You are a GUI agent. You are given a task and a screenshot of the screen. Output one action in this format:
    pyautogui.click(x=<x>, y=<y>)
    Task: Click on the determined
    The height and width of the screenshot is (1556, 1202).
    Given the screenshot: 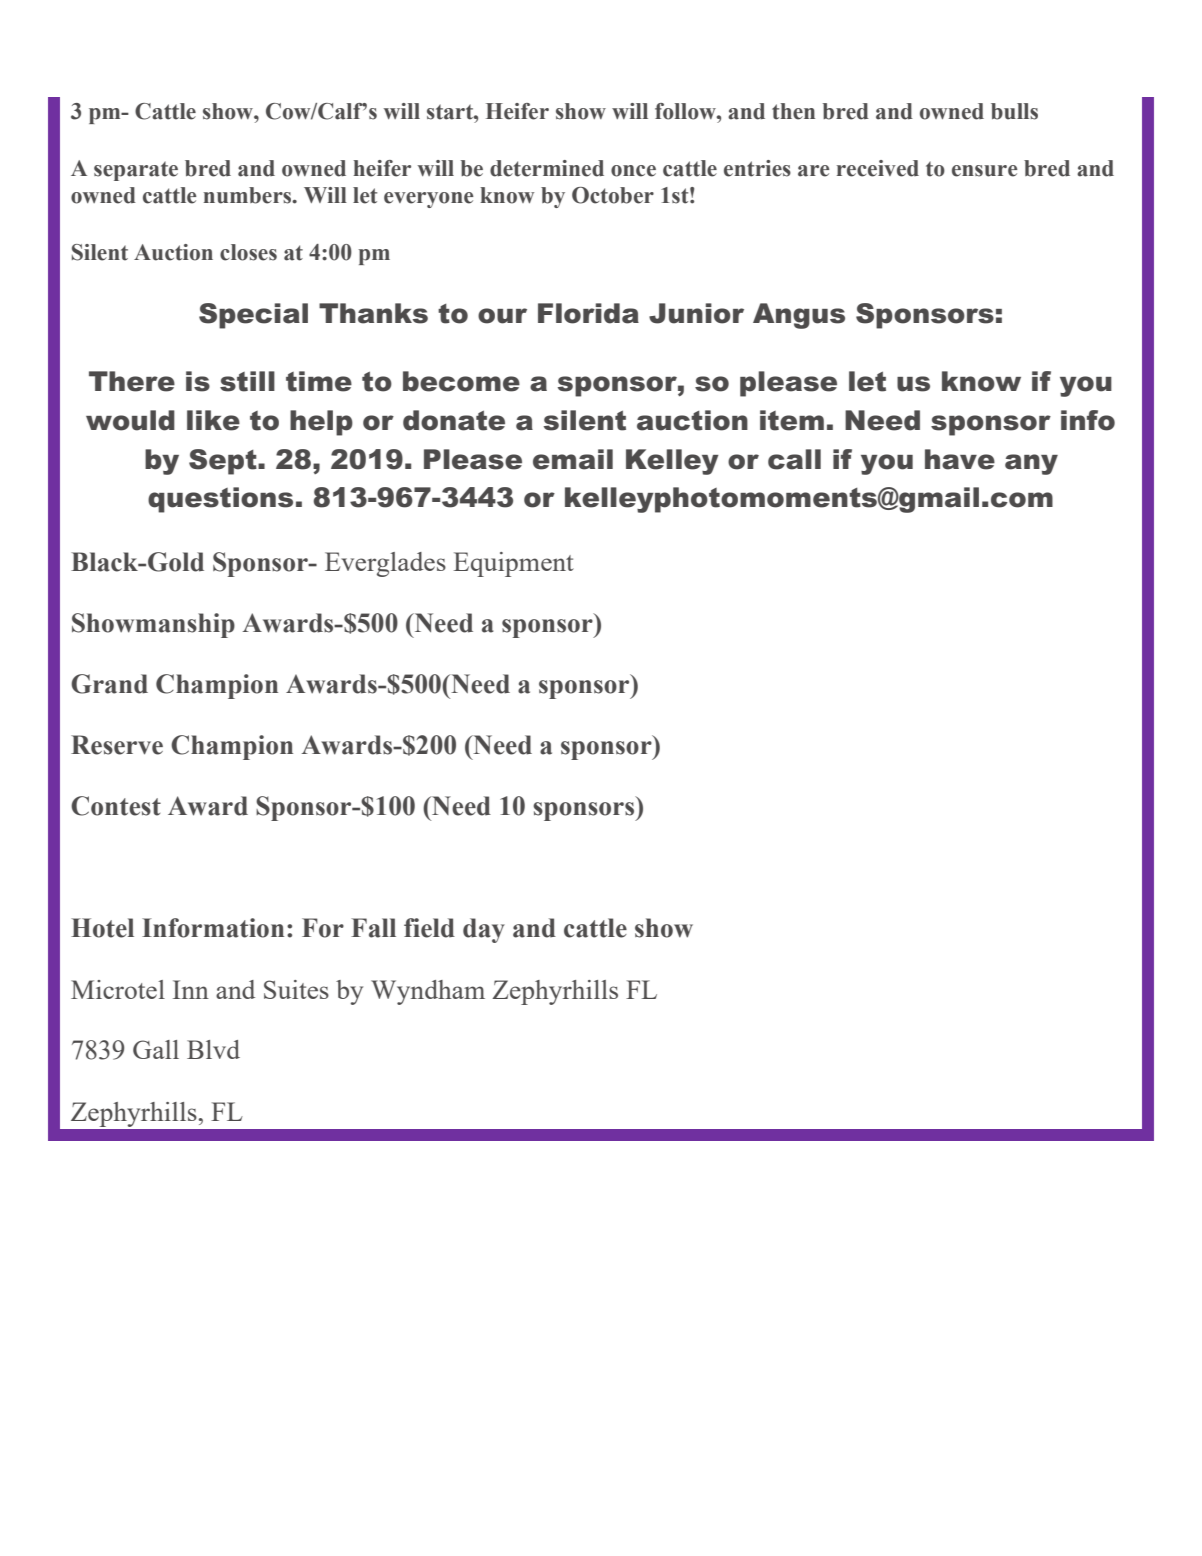 What is the action you would take?
    pyautogui.click(x=547, y=168)
